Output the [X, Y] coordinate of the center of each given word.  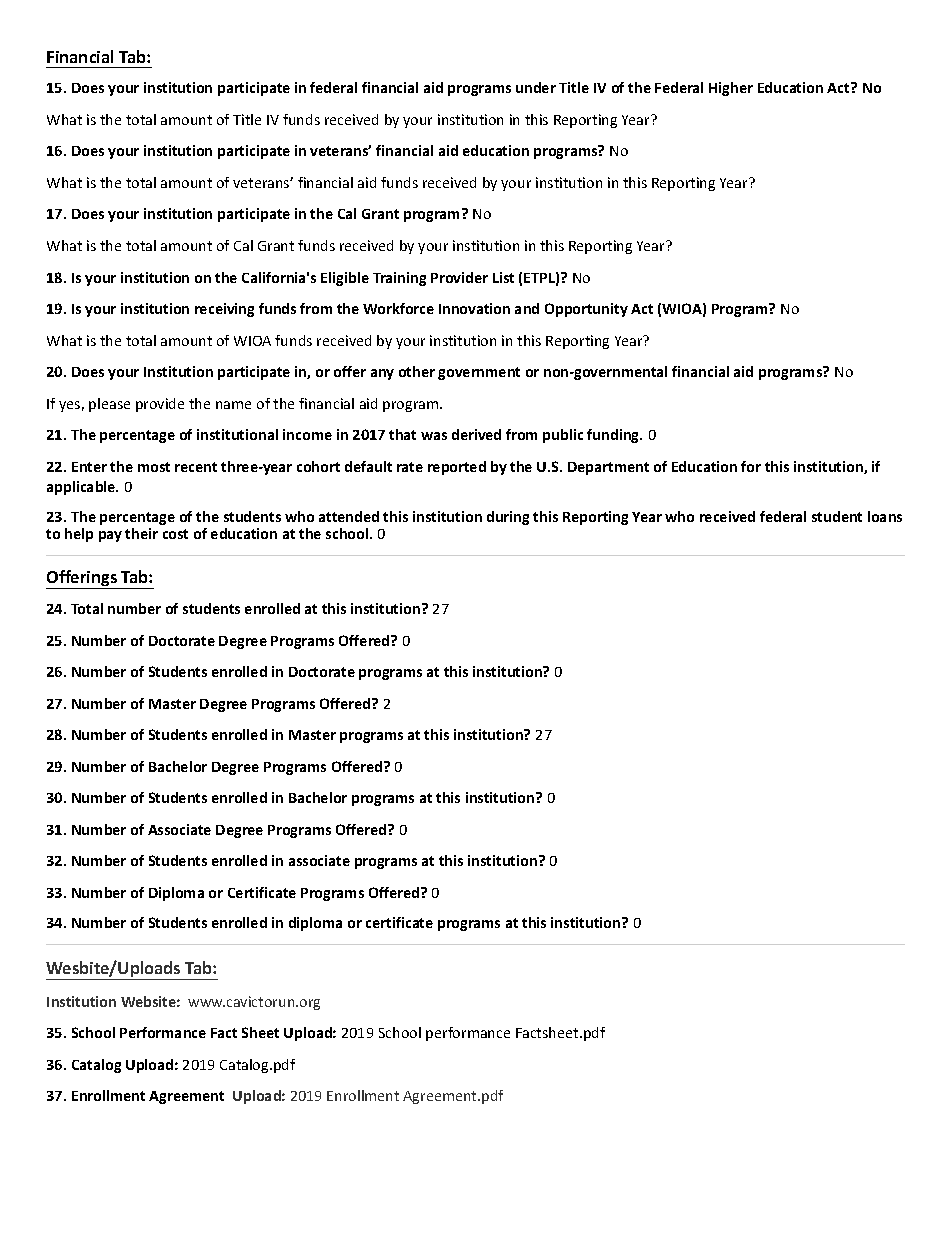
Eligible [345, 279]
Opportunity [586, 310]
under [536, 87]
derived [476, 434]
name [233, 405]
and [527, 308]
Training [399, 279]
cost [175, 534]
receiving [224, 310]
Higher [731, 89]
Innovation [474, 308]
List [503, 277]
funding [614, 436]
